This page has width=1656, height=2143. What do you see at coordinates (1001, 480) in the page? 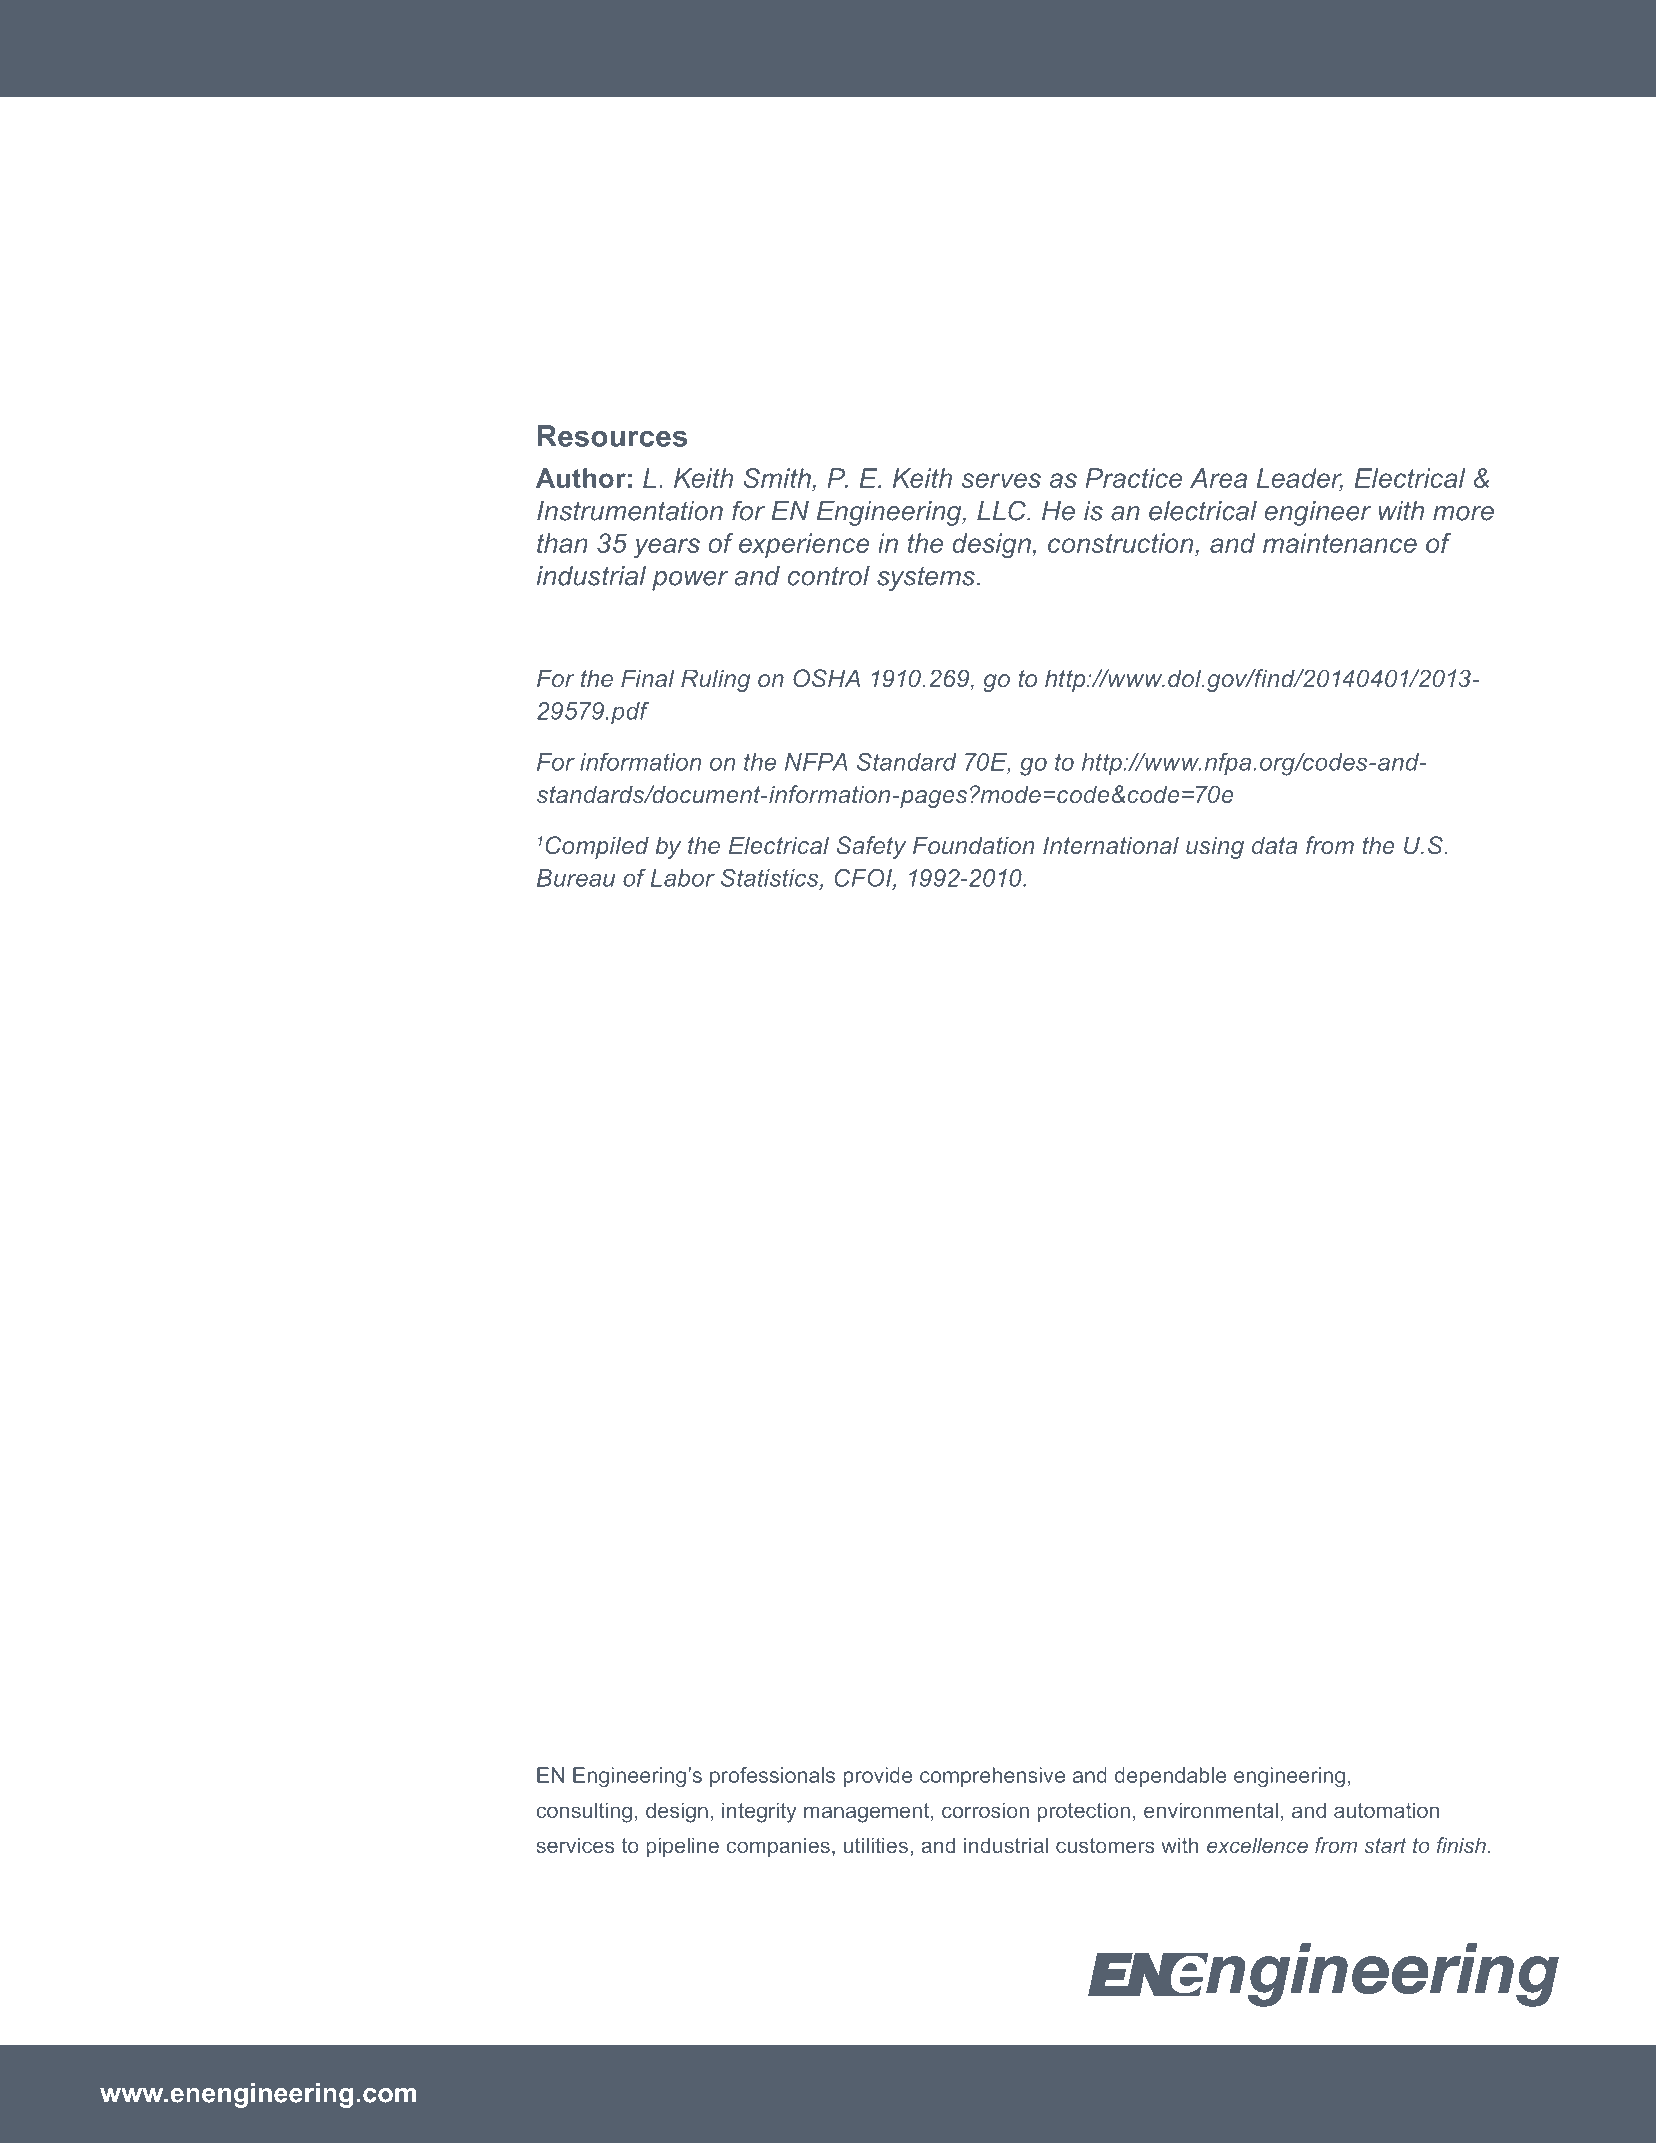
I see `serves` at bounding box center [1001, 480].
